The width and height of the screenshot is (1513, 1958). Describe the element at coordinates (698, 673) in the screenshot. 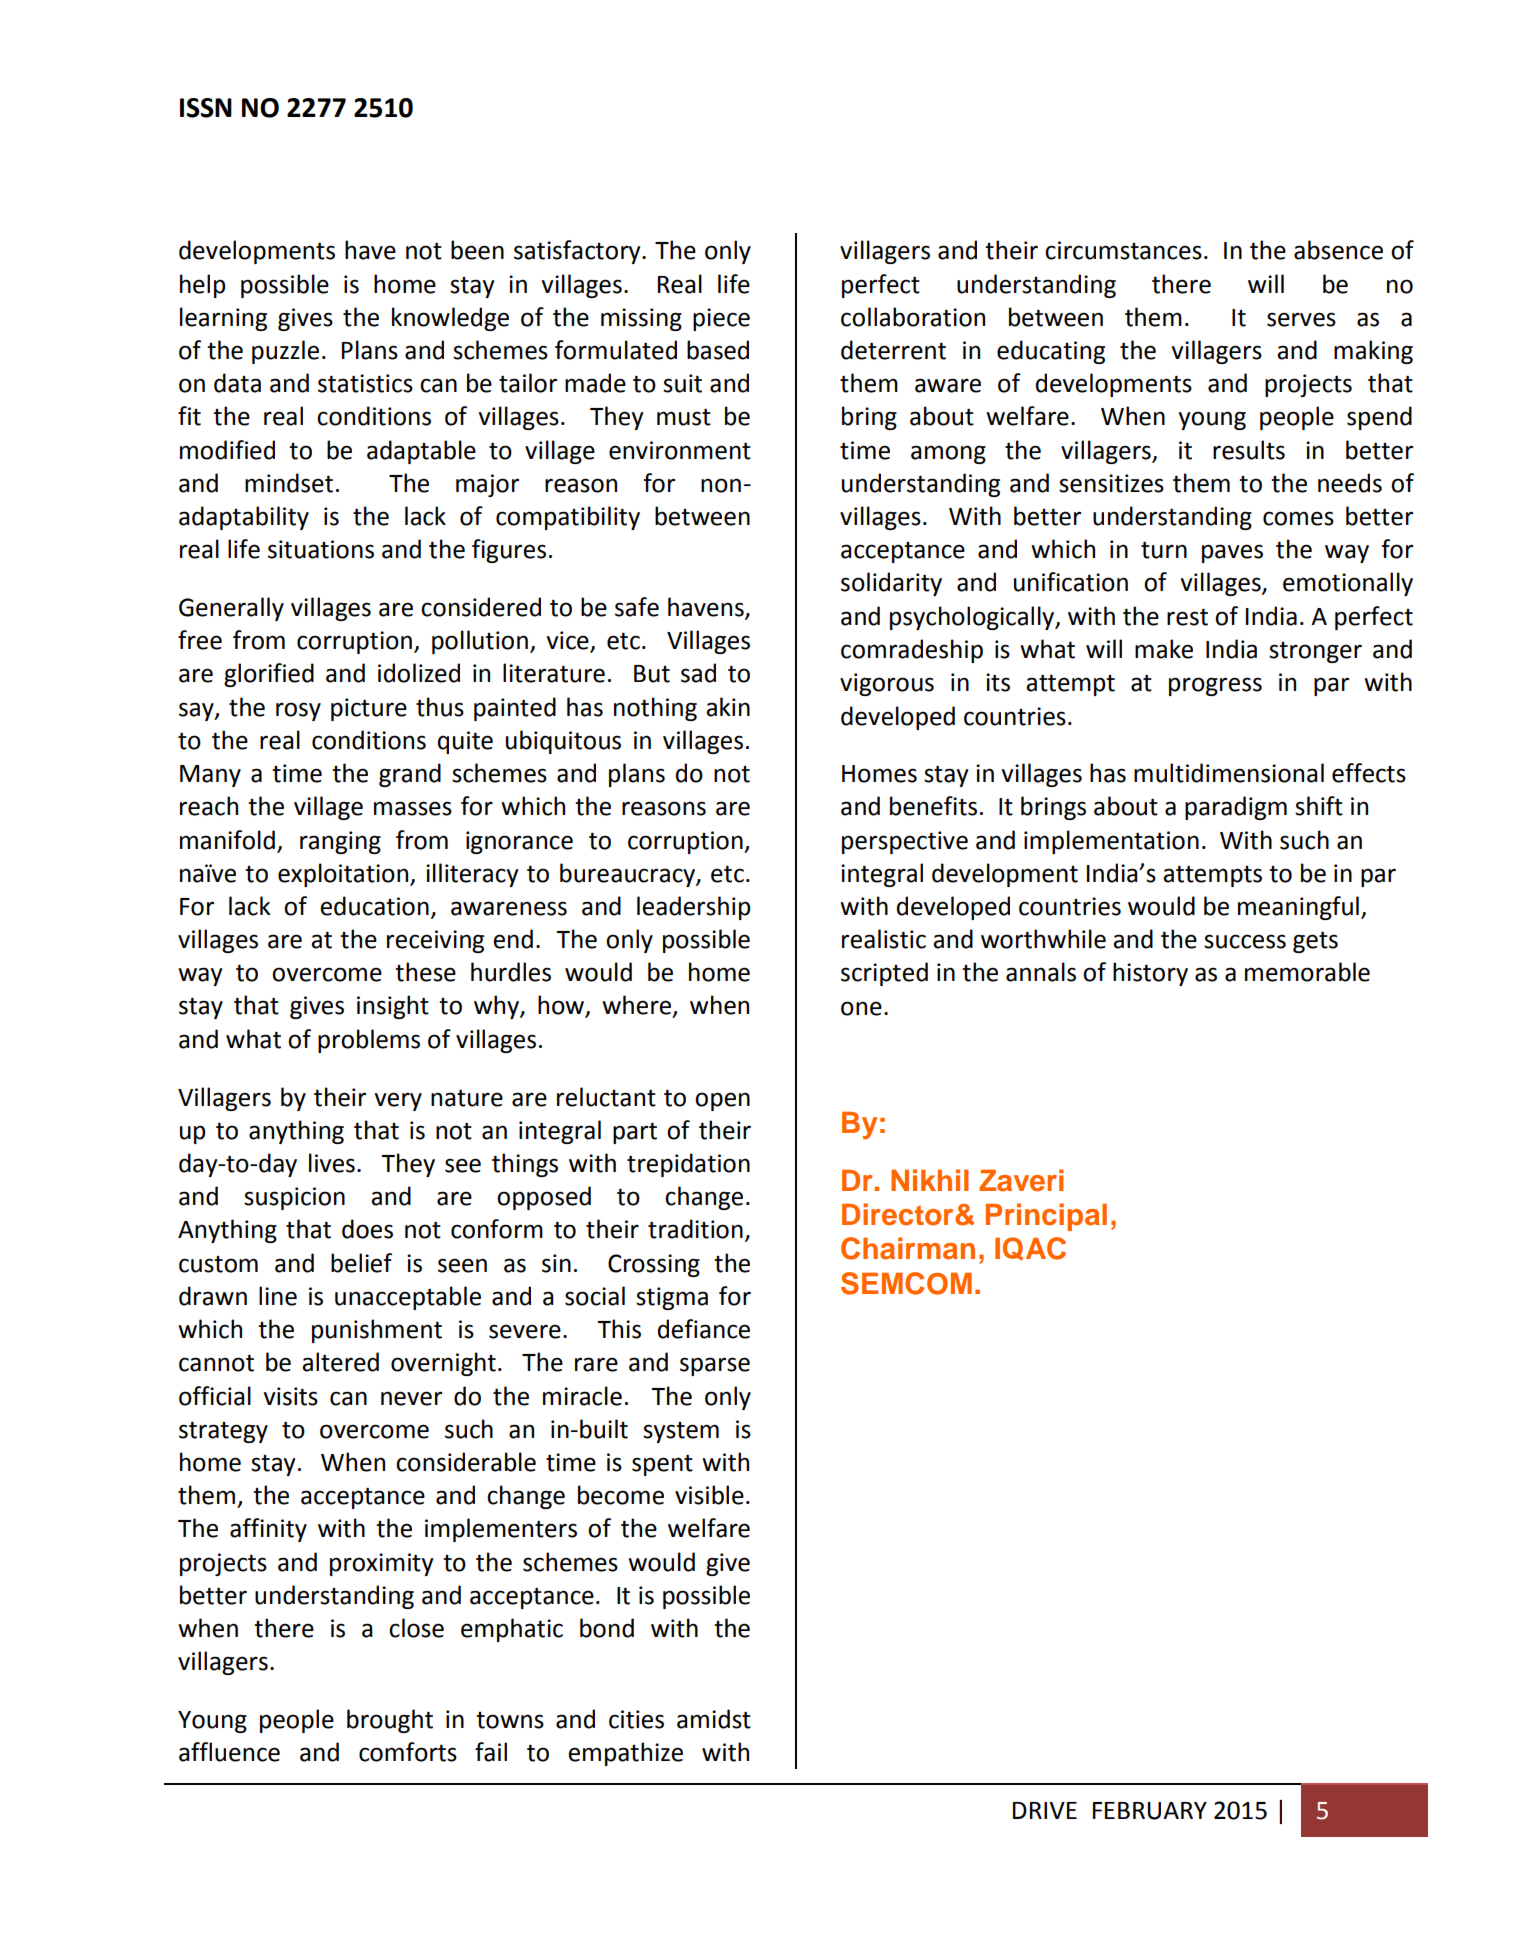

I see `sad` at that location.
